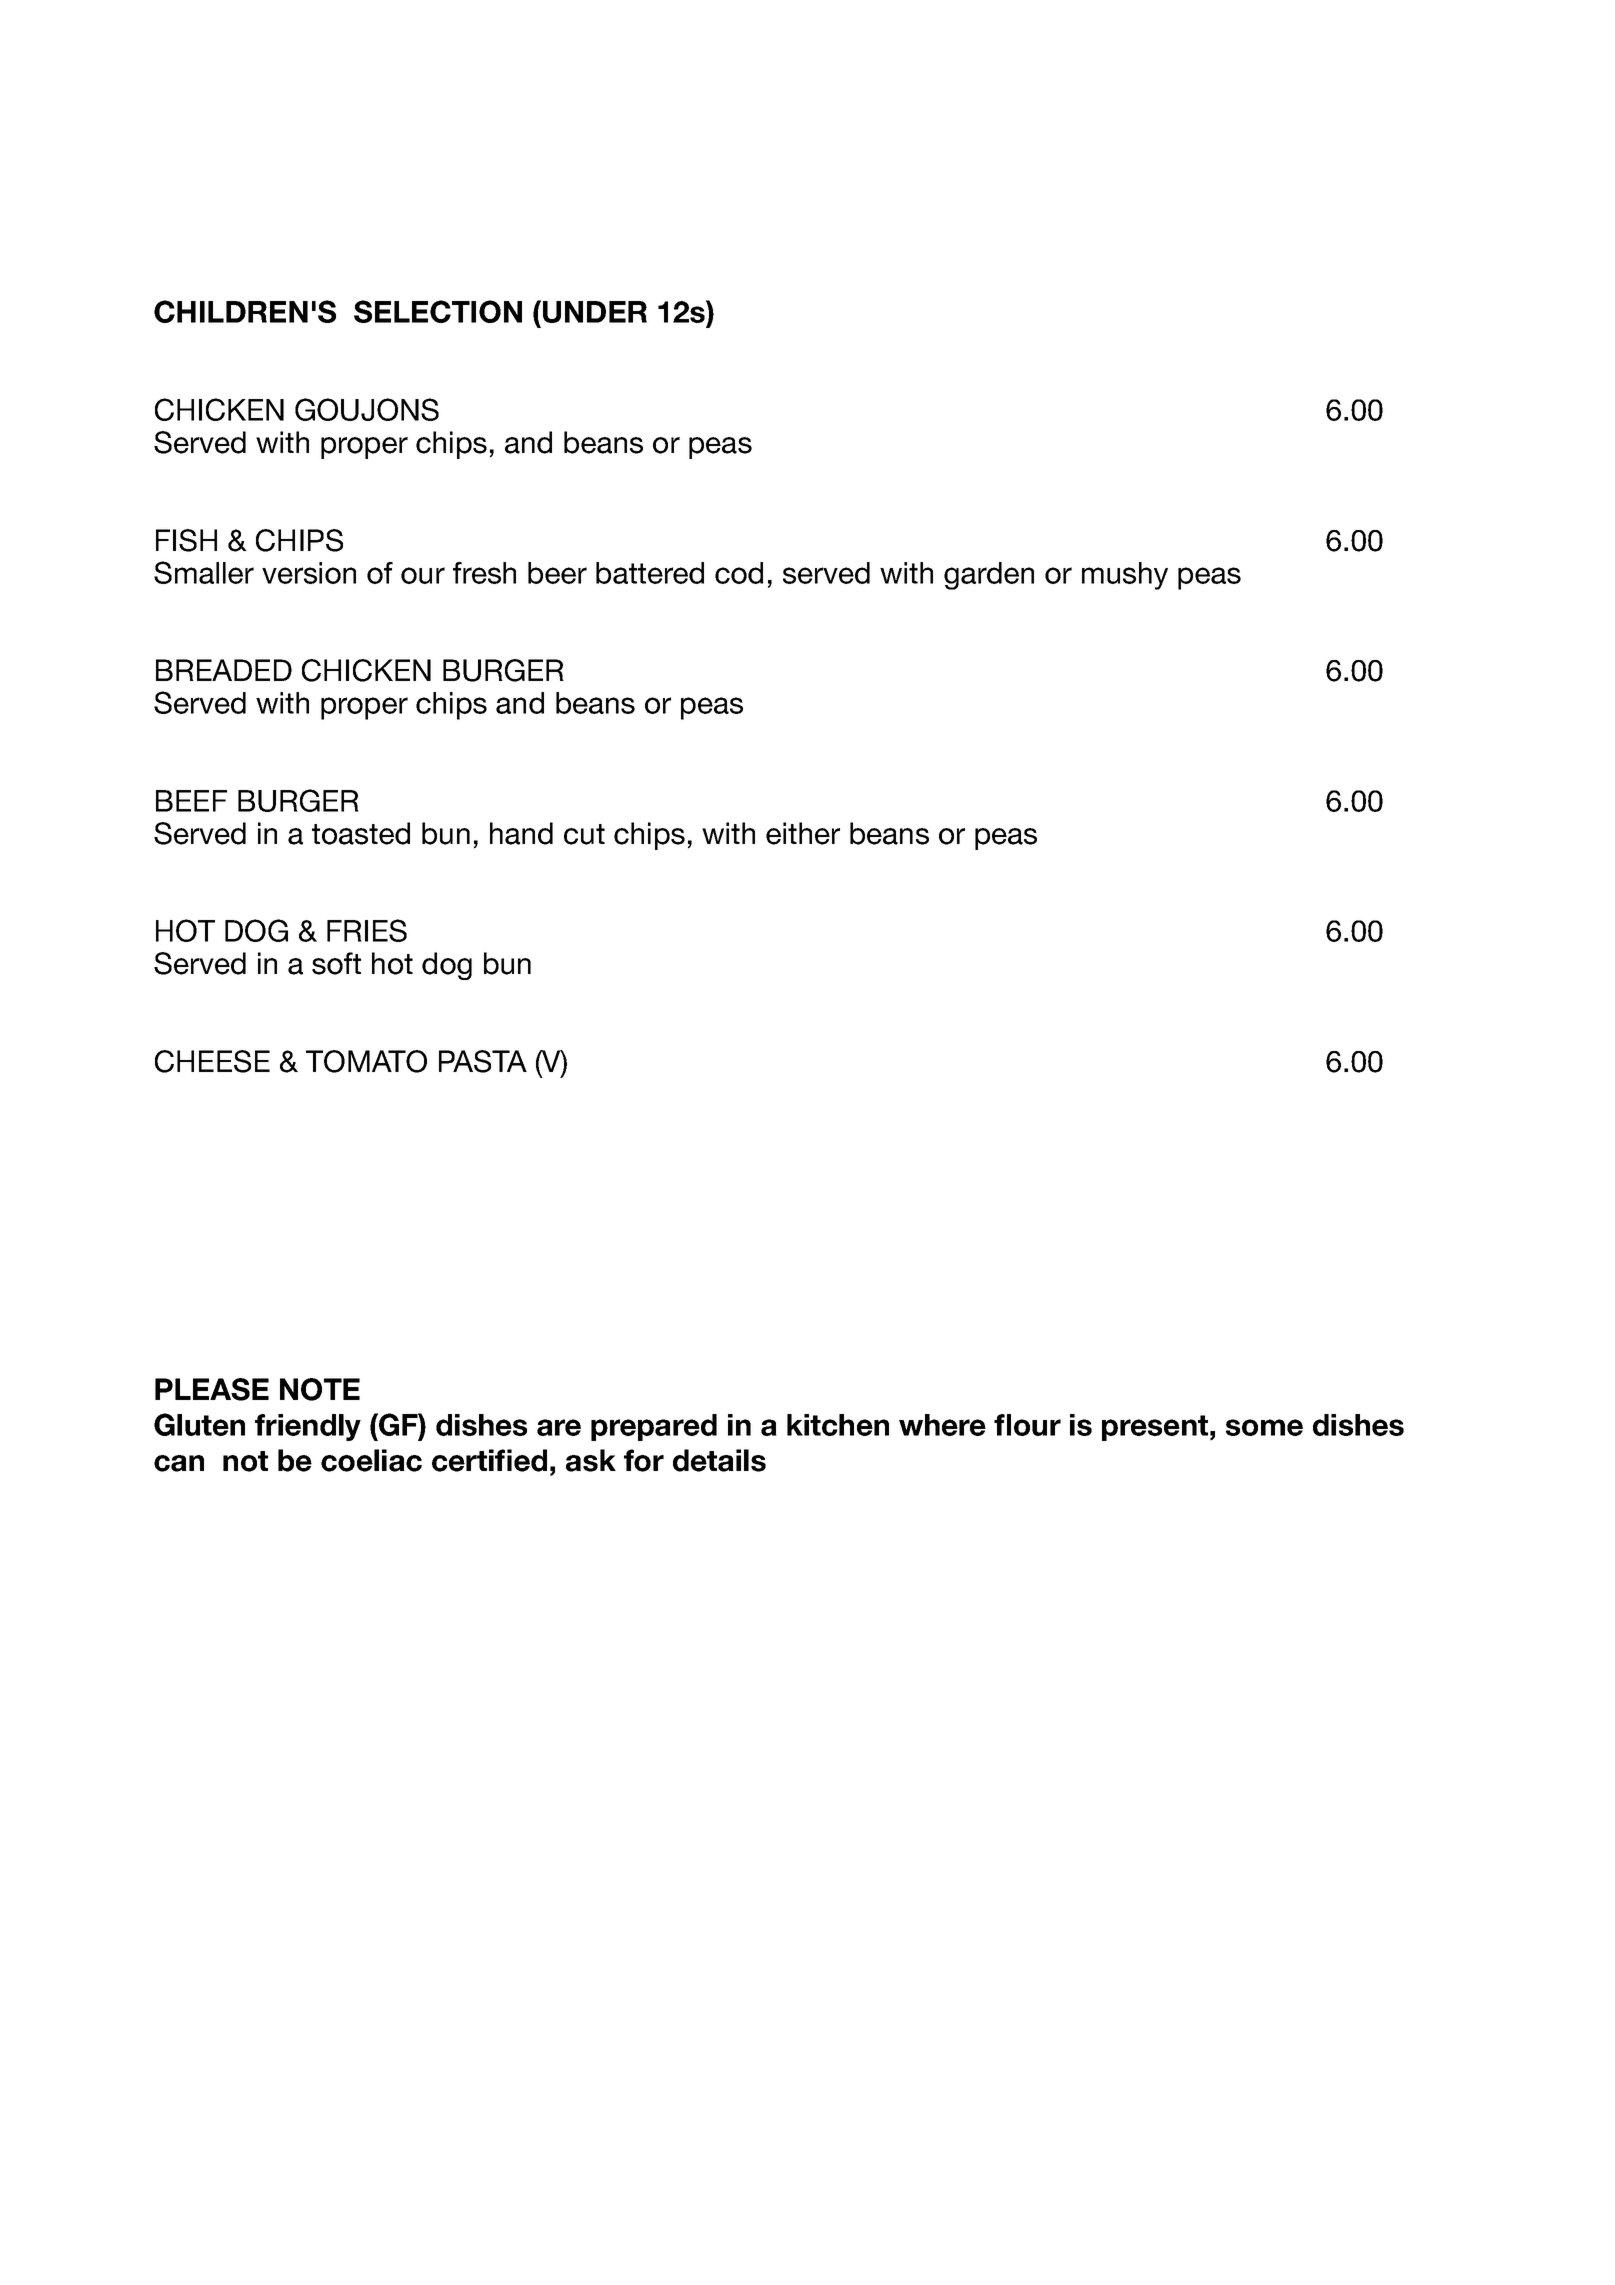 The height and width of the page is (2285, 1615). What do you see at coordinates (308, 1427) in the page?
I see `friendly` at bounding box center [308, 1427].
